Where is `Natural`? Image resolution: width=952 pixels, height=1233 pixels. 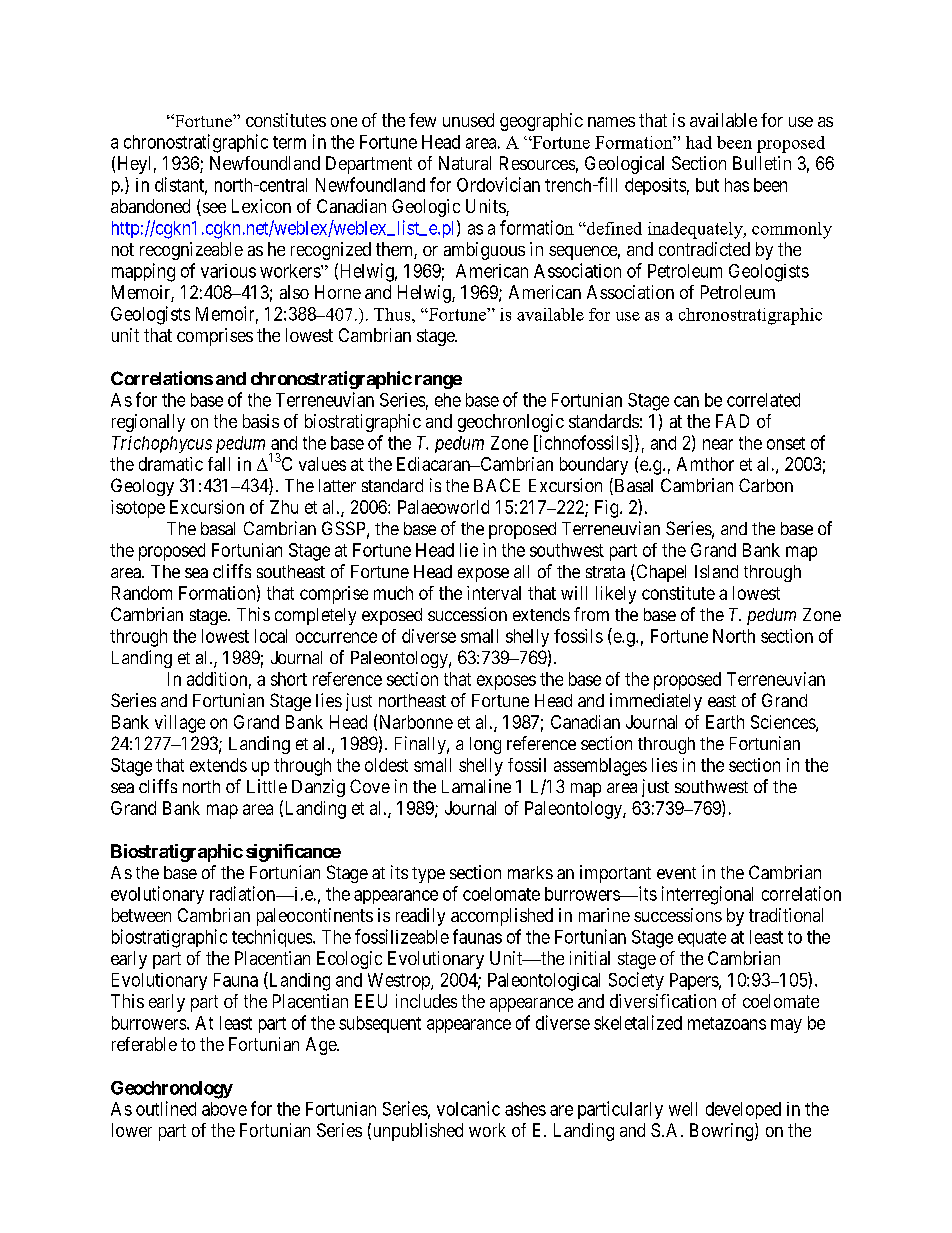
Natural is located at coordinates (465, 163).
